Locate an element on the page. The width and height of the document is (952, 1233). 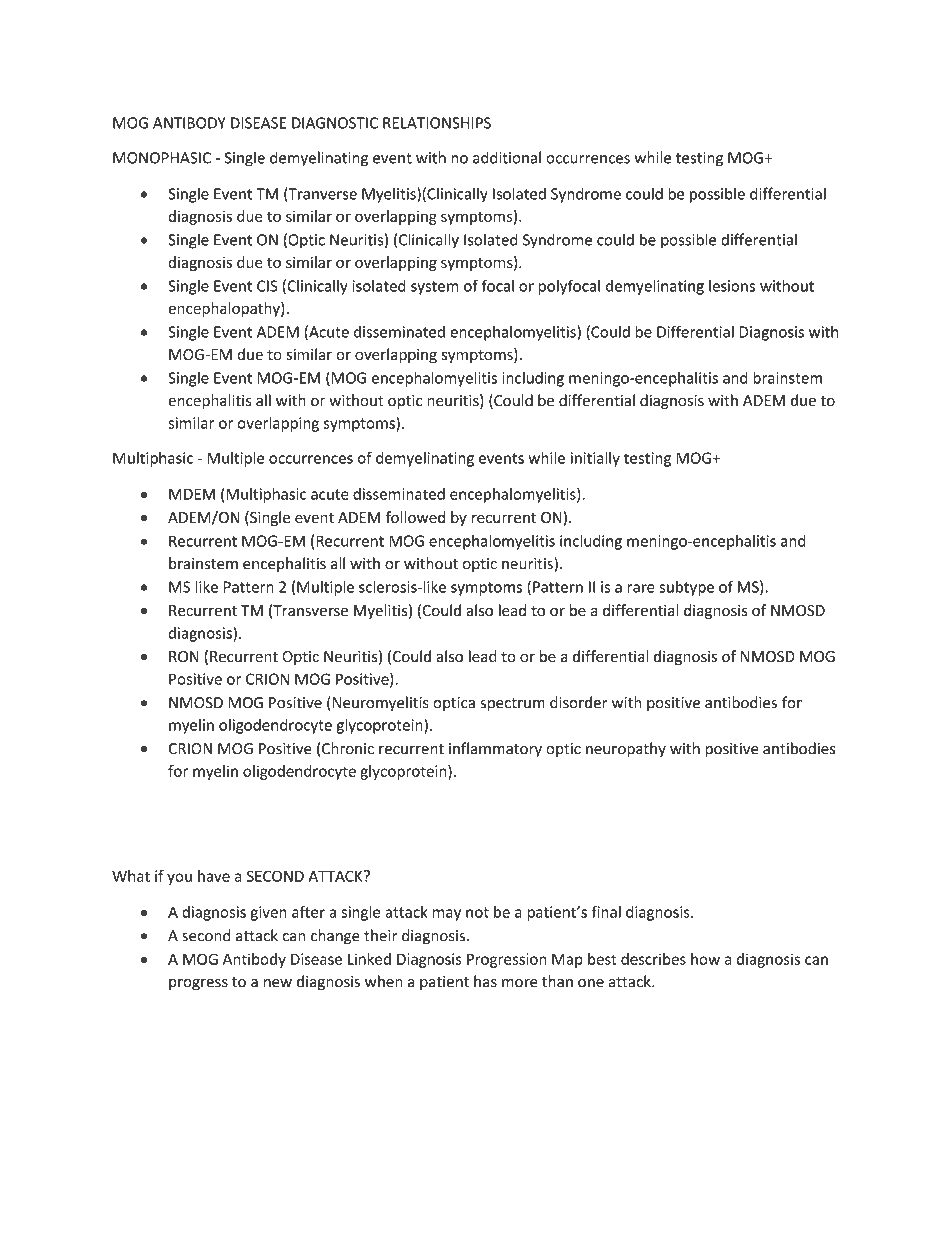
RELATIONSHIPS is located at coordinates (437, 123).
